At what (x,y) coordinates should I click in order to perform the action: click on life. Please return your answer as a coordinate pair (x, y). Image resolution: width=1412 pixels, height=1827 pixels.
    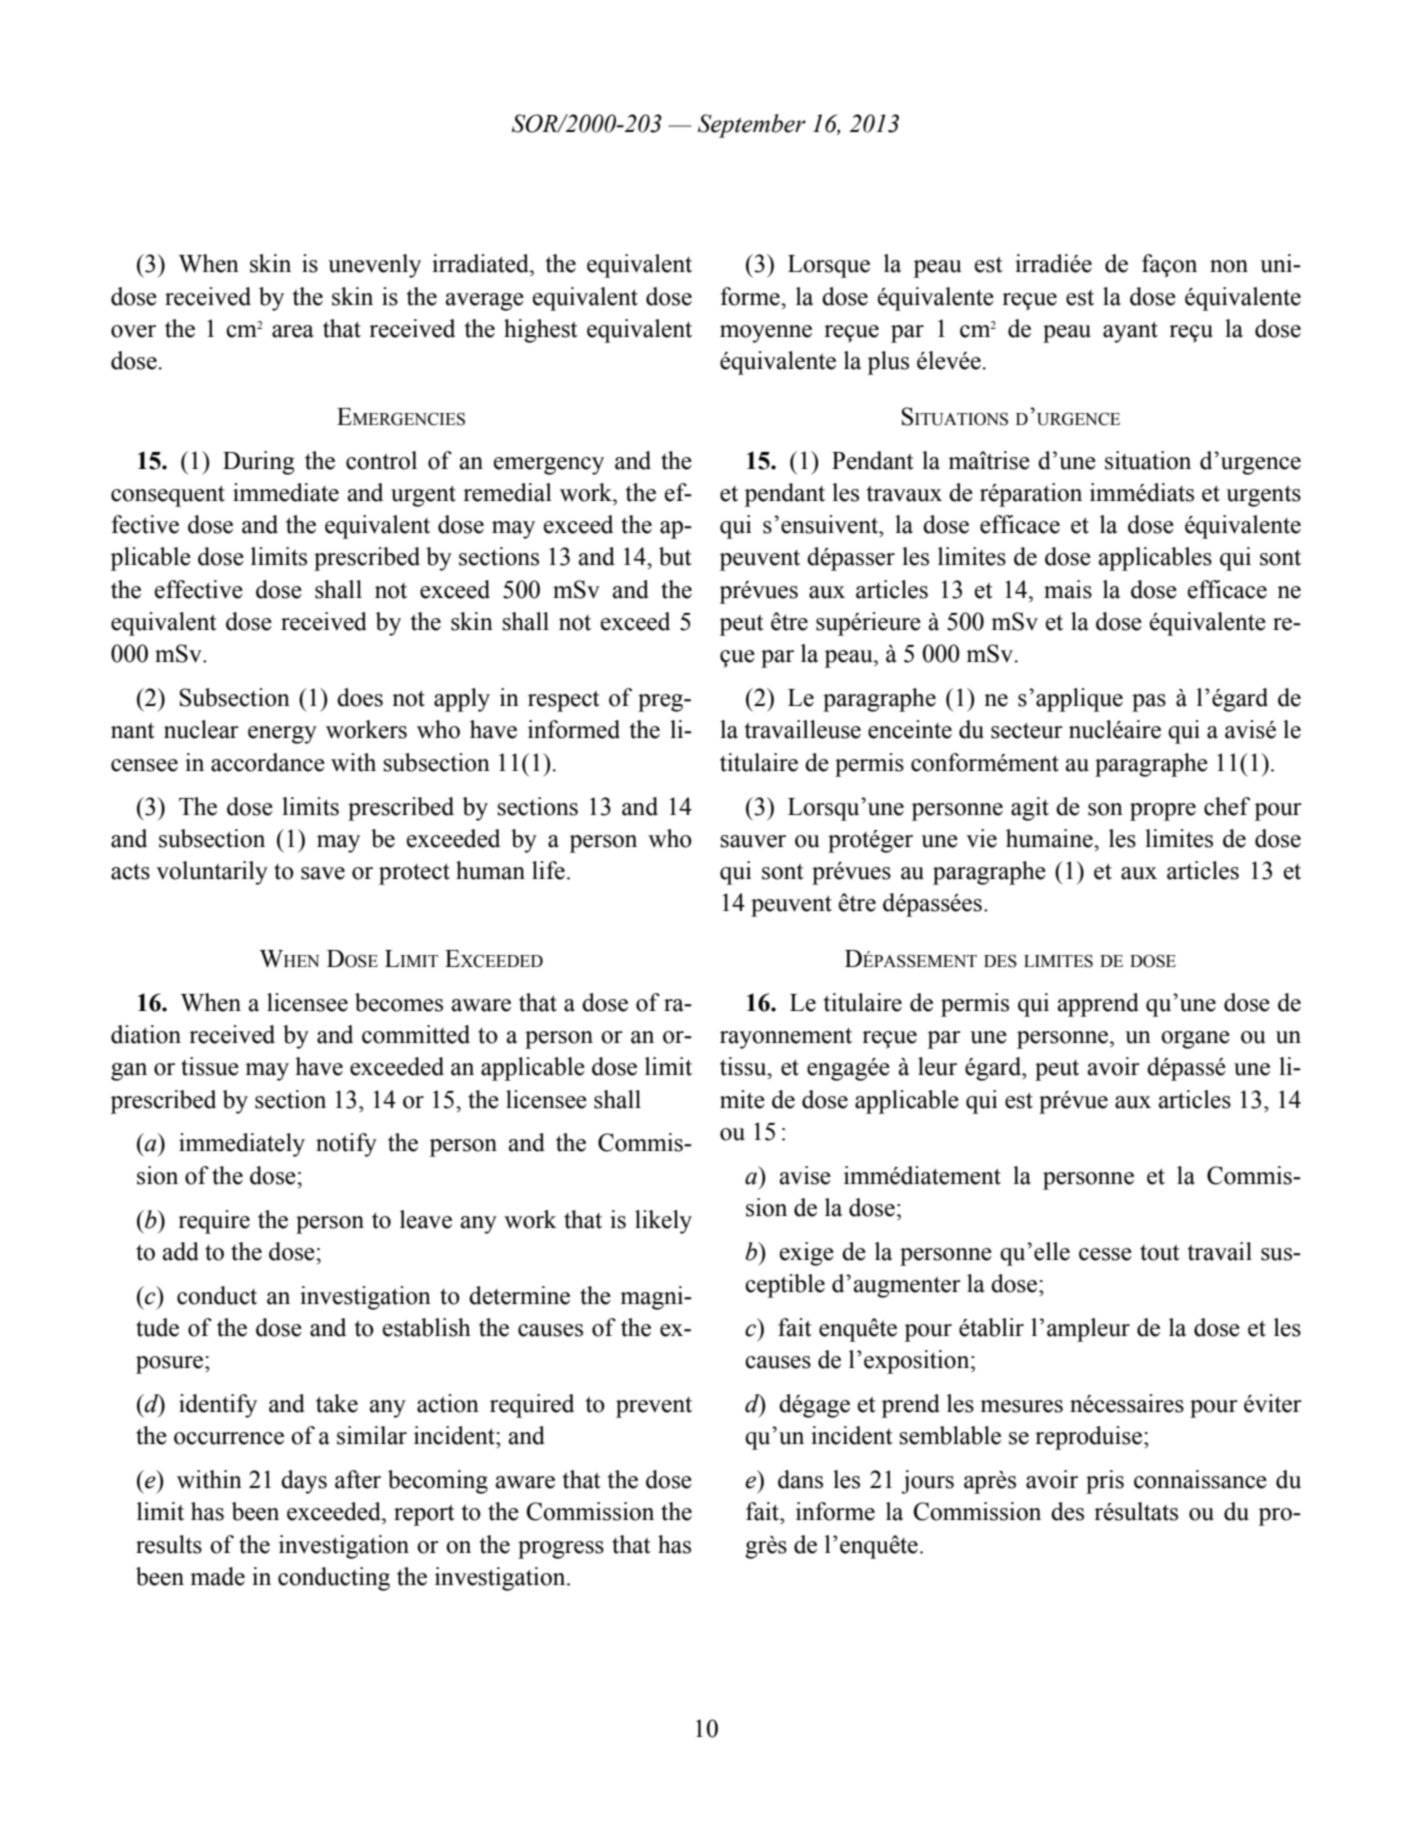
    Looking at the image, I should click on (548, 870).
